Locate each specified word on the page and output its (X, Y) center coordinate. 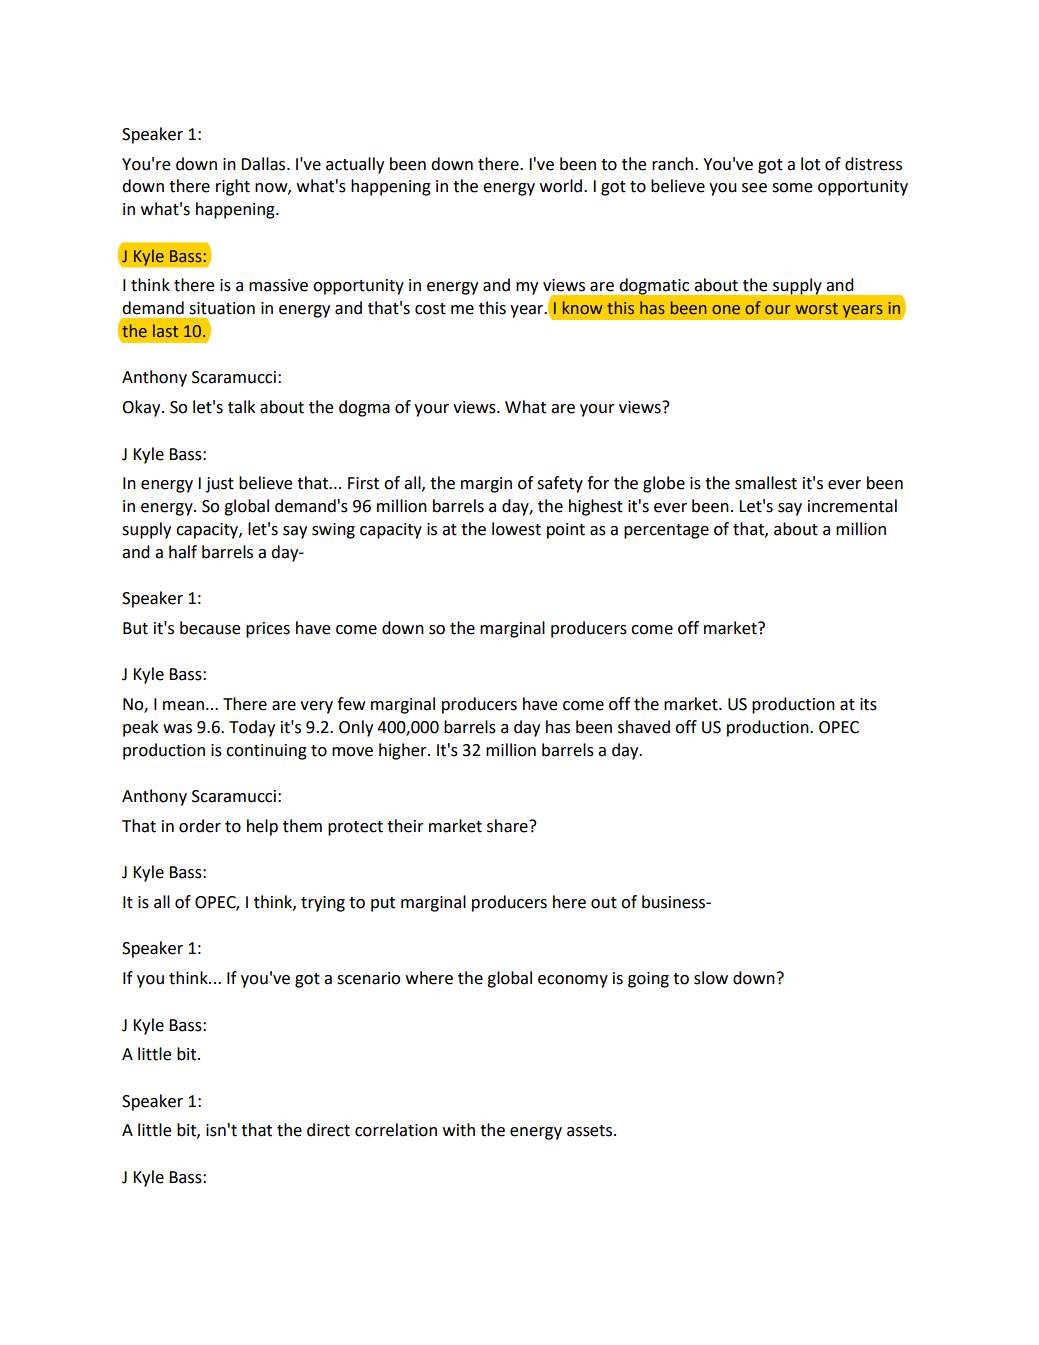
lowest (516, 529)
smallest (766, 483)
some (792, 188)
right (233, 187)
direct (328, 1130)
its (868, 704)
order (200, 826)
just (220, 485)
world (562, 186)
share (508, 826)
